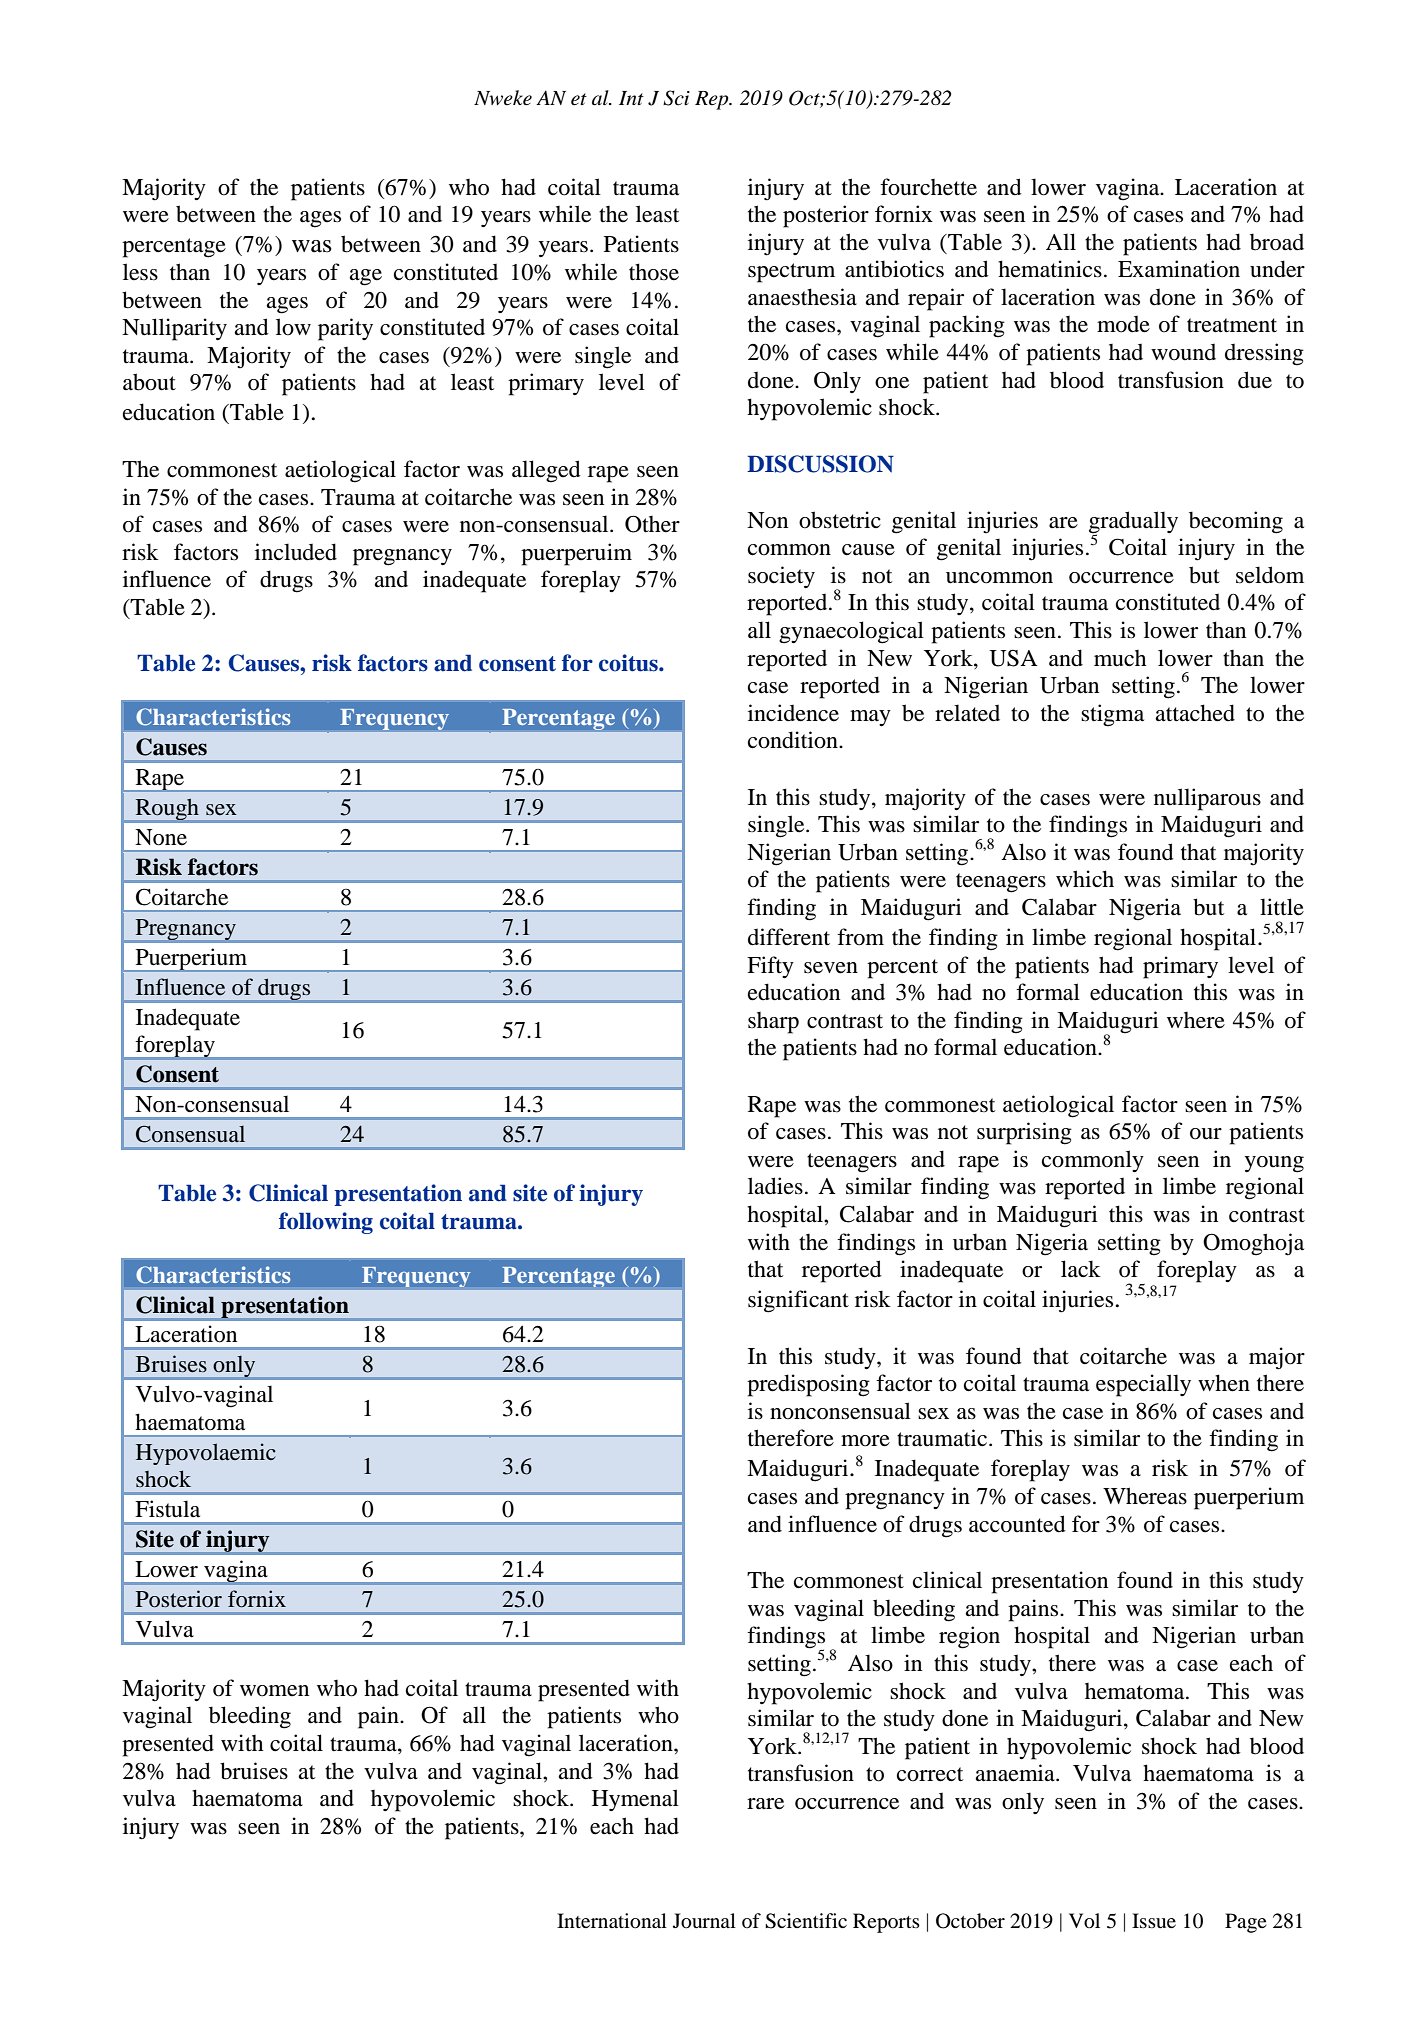  What do you see at coordinates (167, 810) in the screenshot?
I see `Rough` at bounding box center [167, 810].
